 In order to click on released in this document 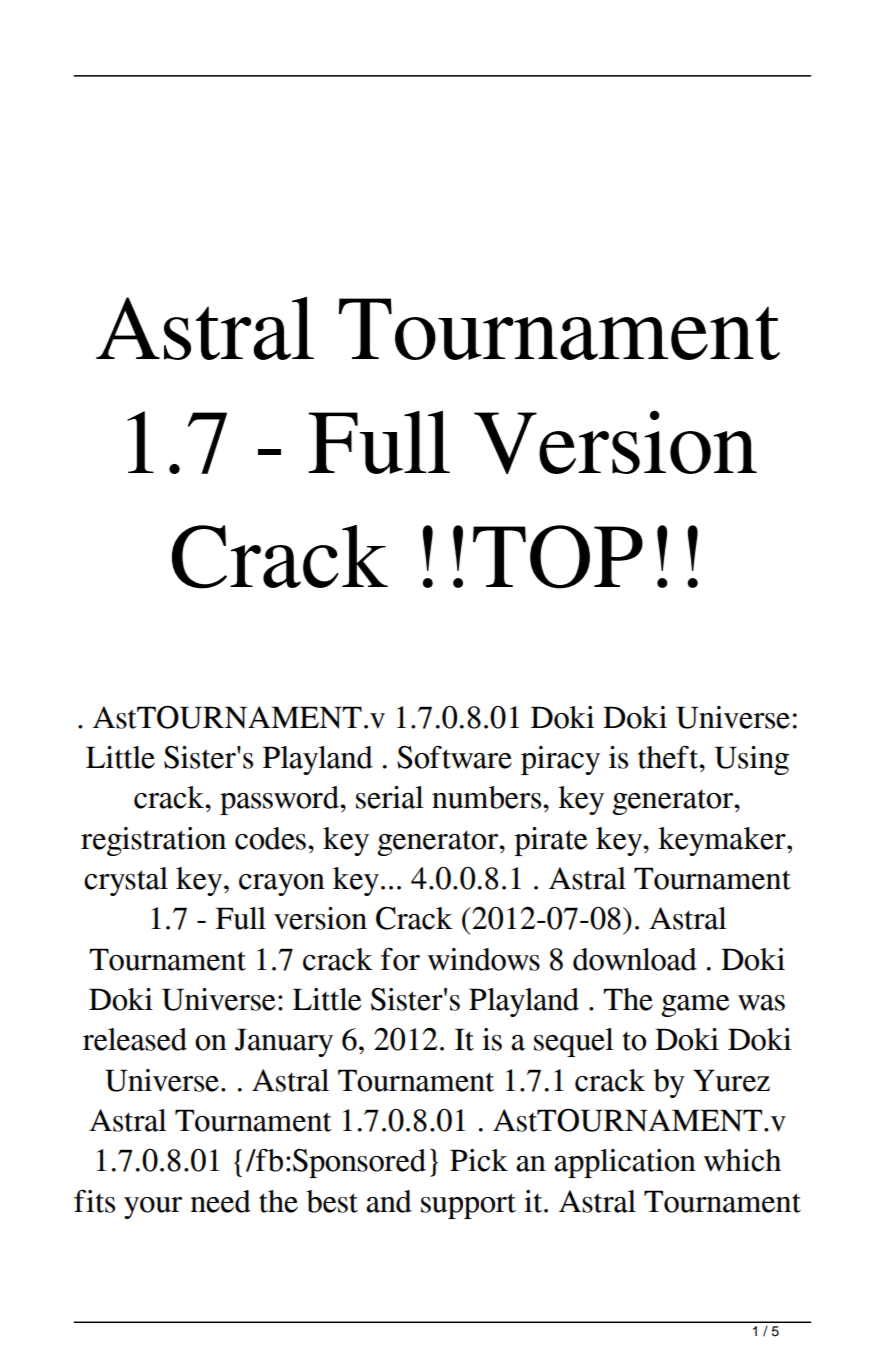, I will do `click(135, 1039)`.
